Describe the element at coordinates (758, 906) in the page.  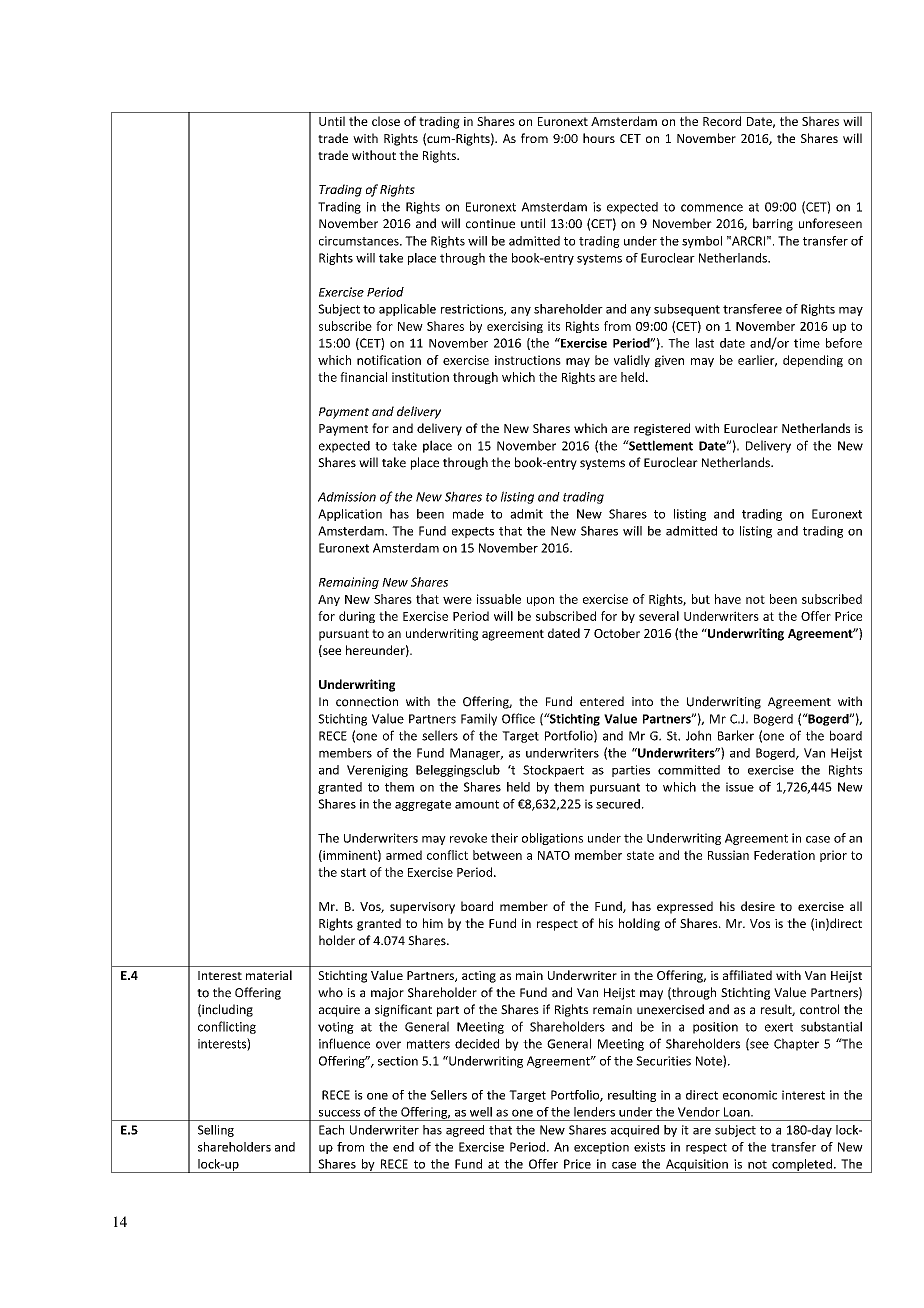
I see `desire` at that location.
